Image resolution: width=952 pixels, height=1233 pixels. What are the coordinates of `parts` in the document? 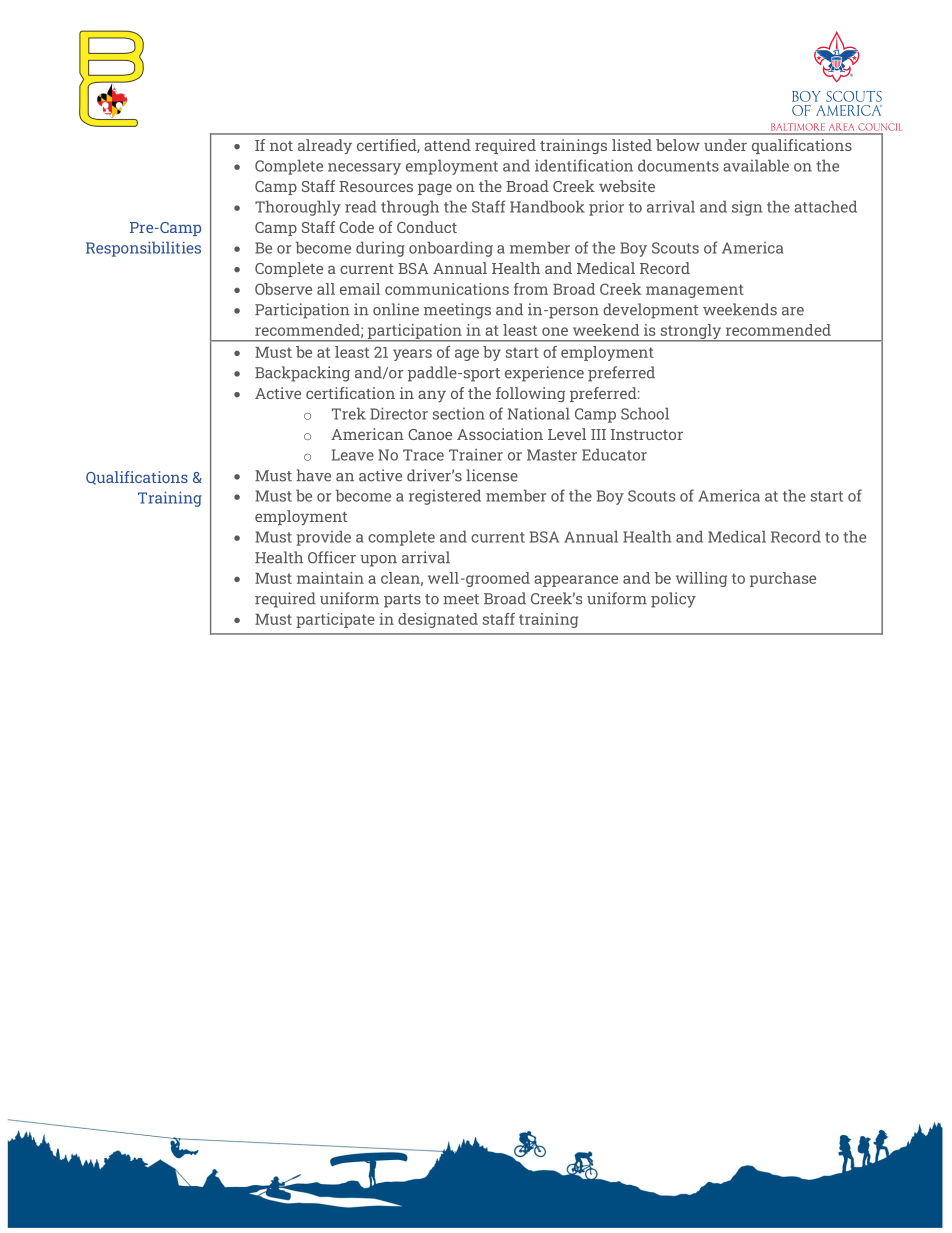 It's located at (402, 601).
